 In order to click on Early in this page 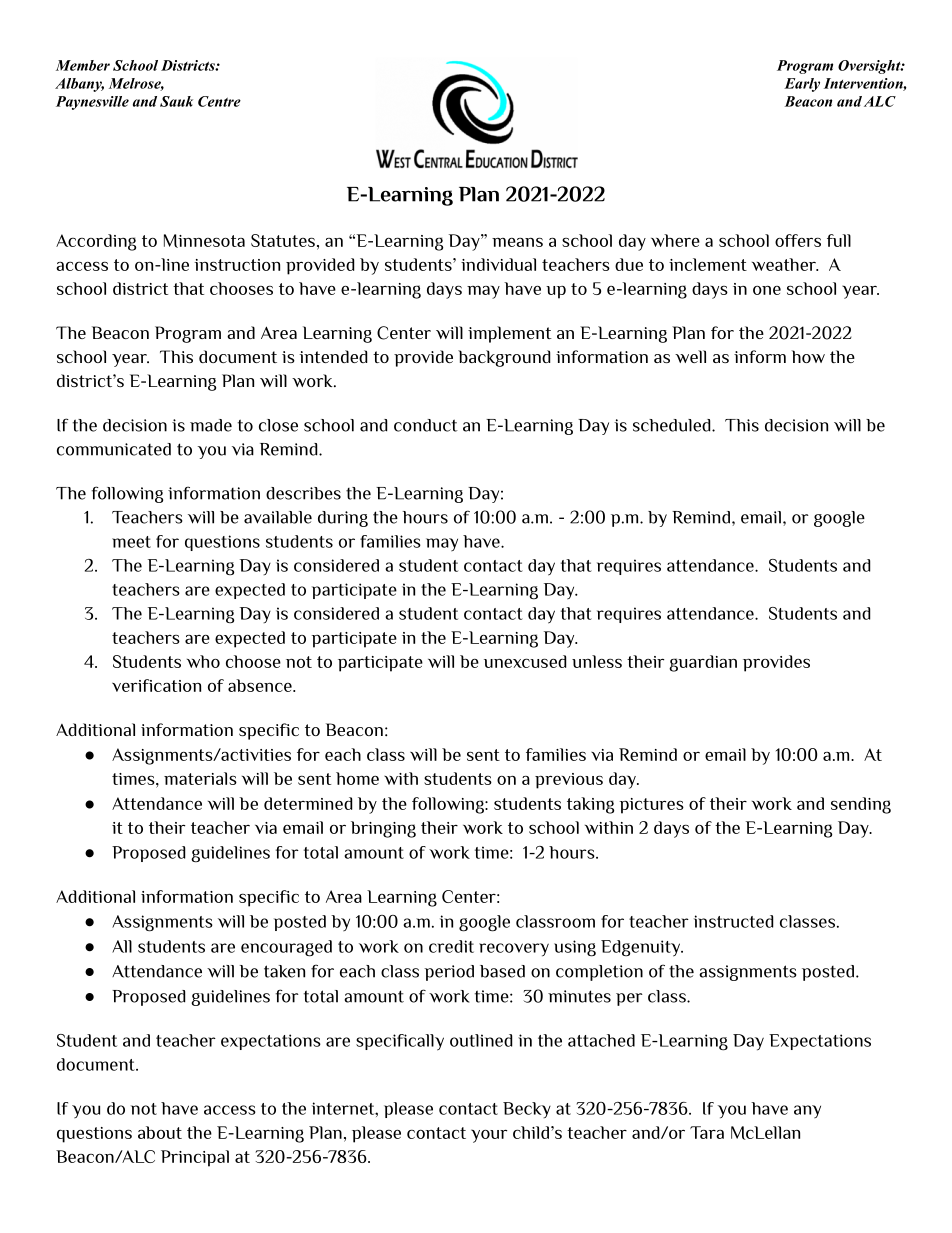, I will do `click(802, 85)`.
